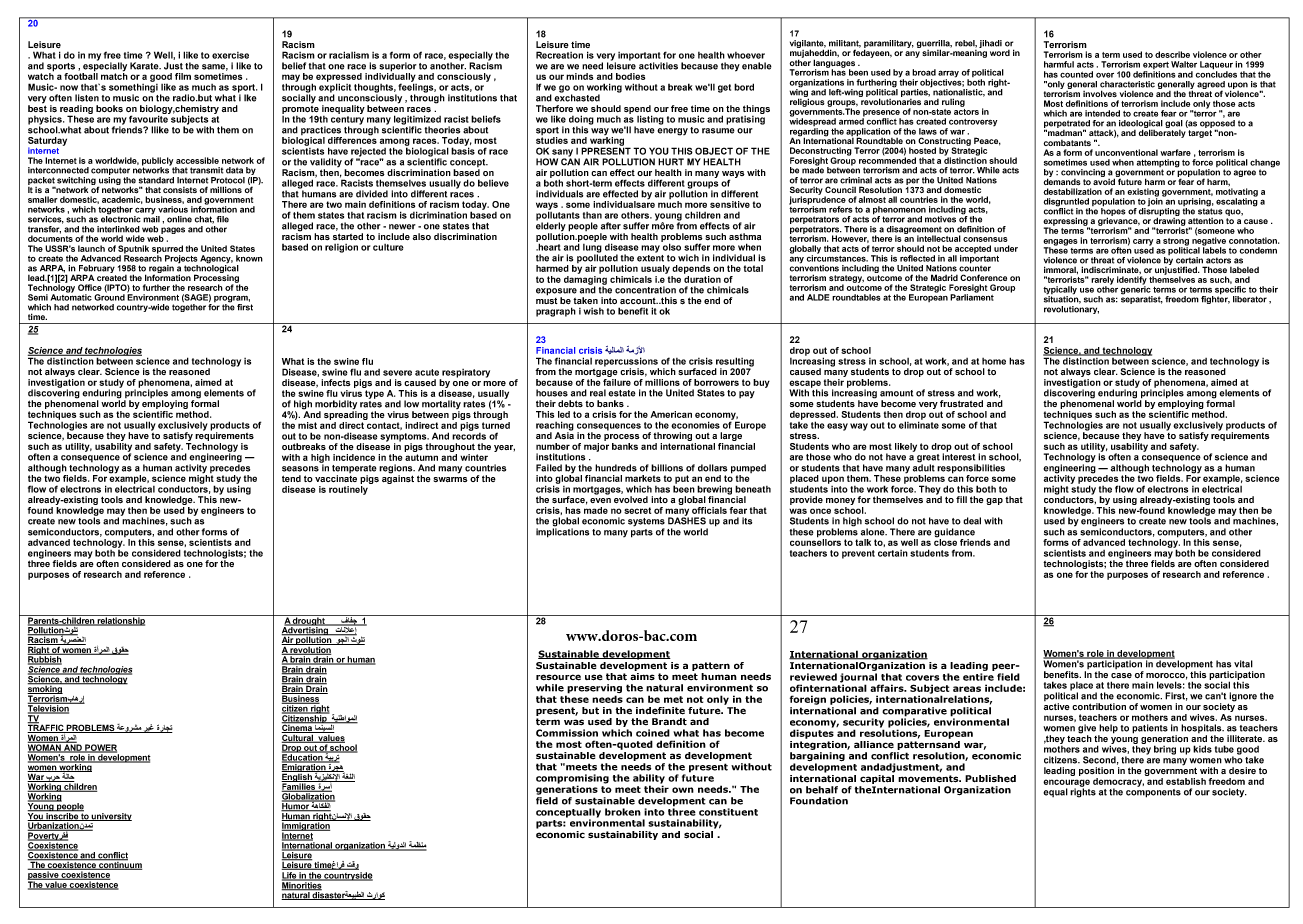 This image has height=924, width=1303. What do you see at coordinates (111, 817) in the image?
I see `university` at bounding box center [111, 817].
